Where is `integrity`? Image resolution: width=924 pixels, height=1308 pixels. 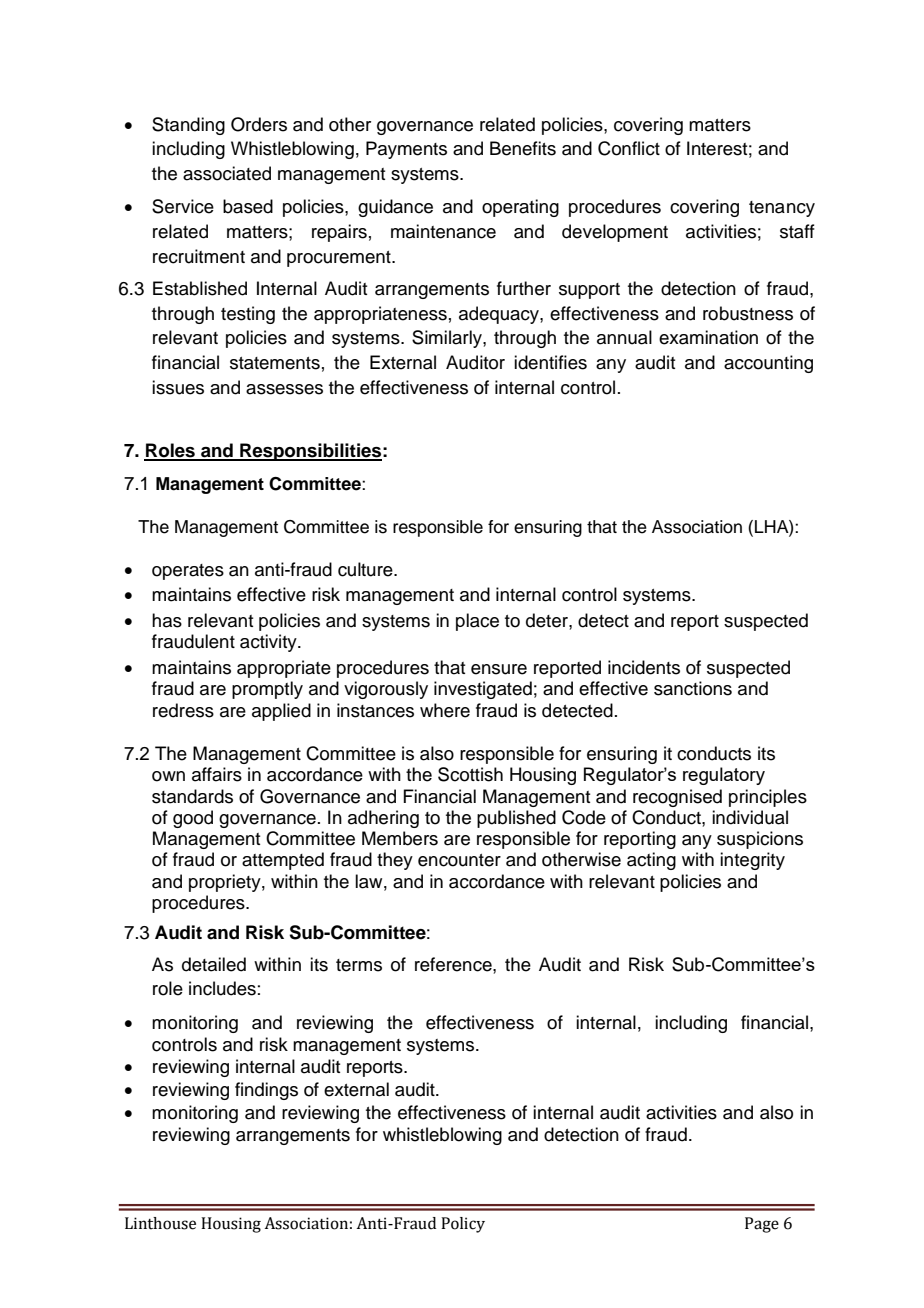 integrity is located at coordinates (752, 861).
